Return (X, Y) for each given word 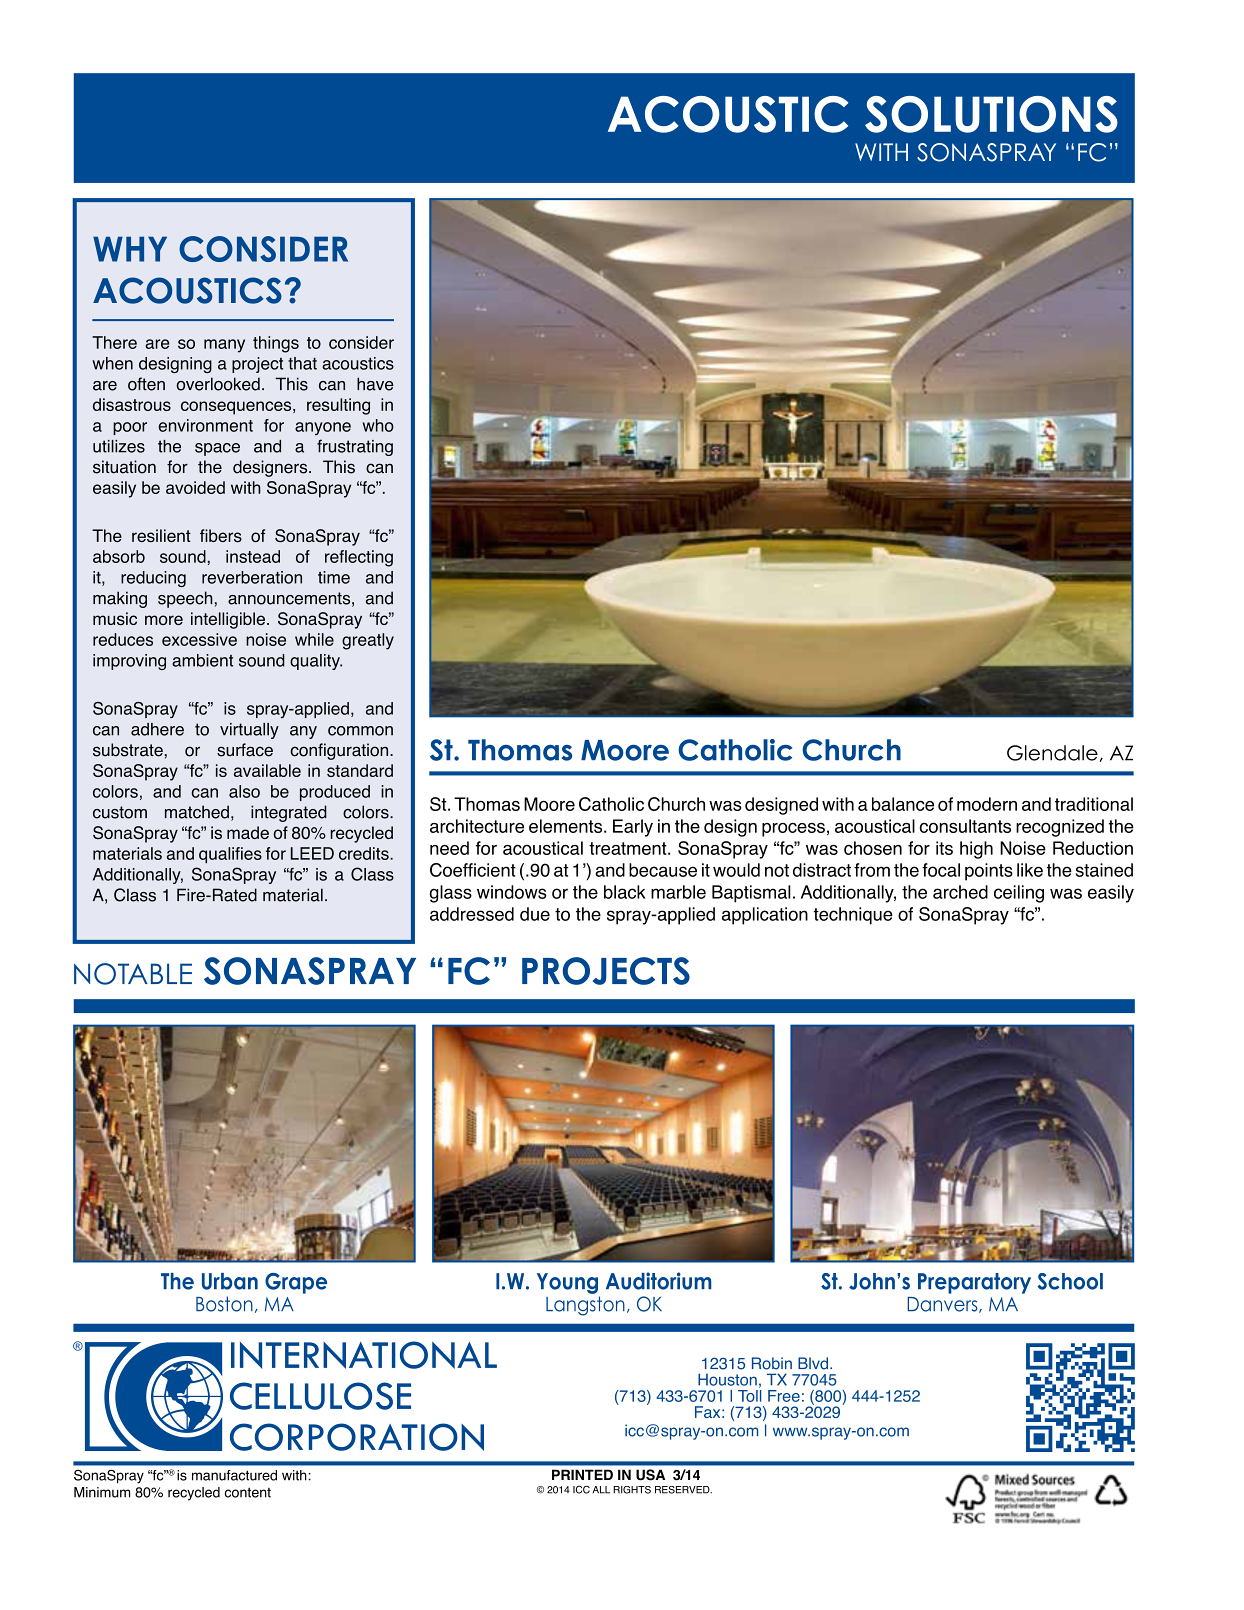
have (375, 384)
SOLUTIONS (991, 114)
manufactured (234, 1475)
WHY (130, 249)
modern (987, 804)
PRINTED (582, 1474)
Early (633, 828)
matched (197, 812)
